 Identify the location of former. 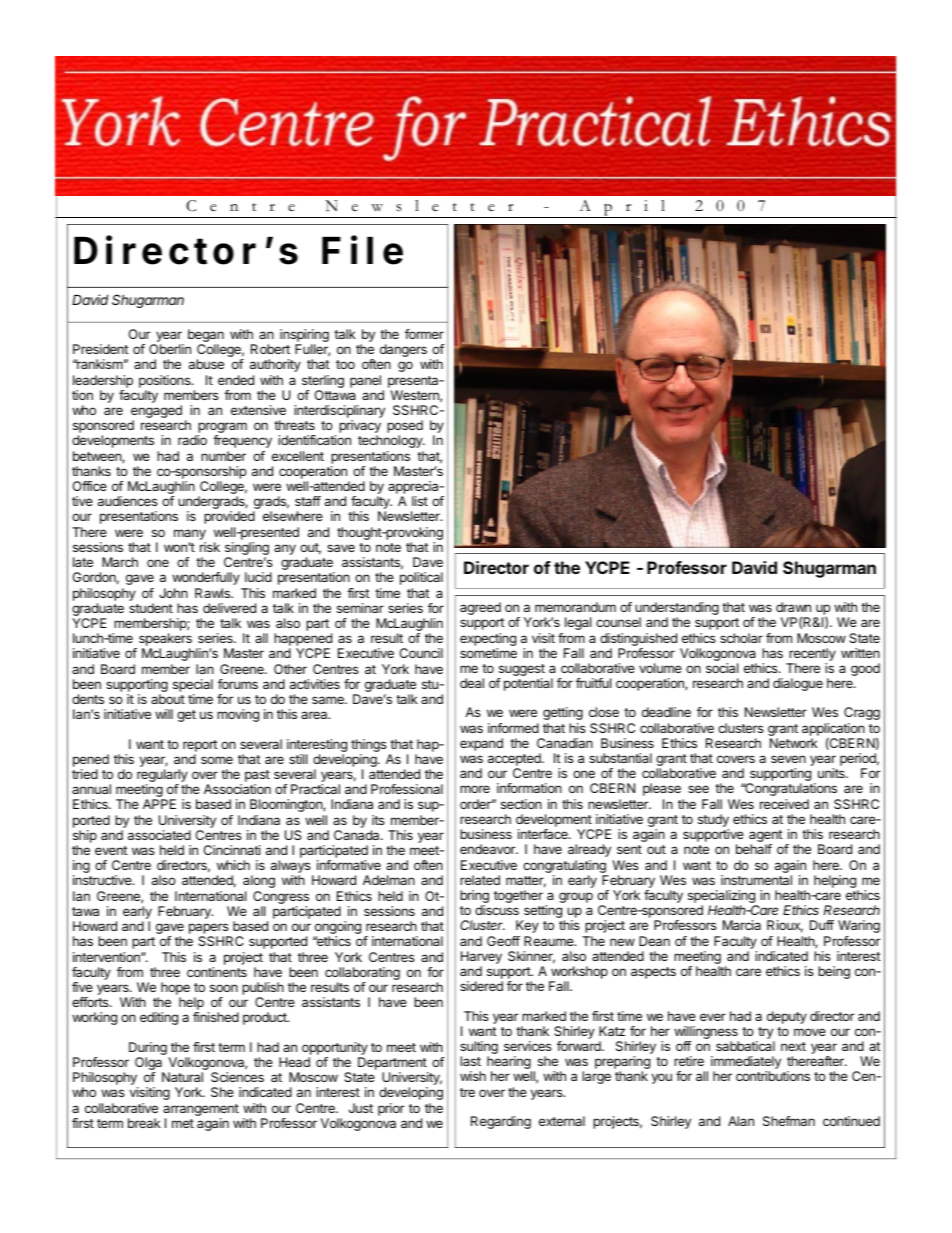
(424, 334).
